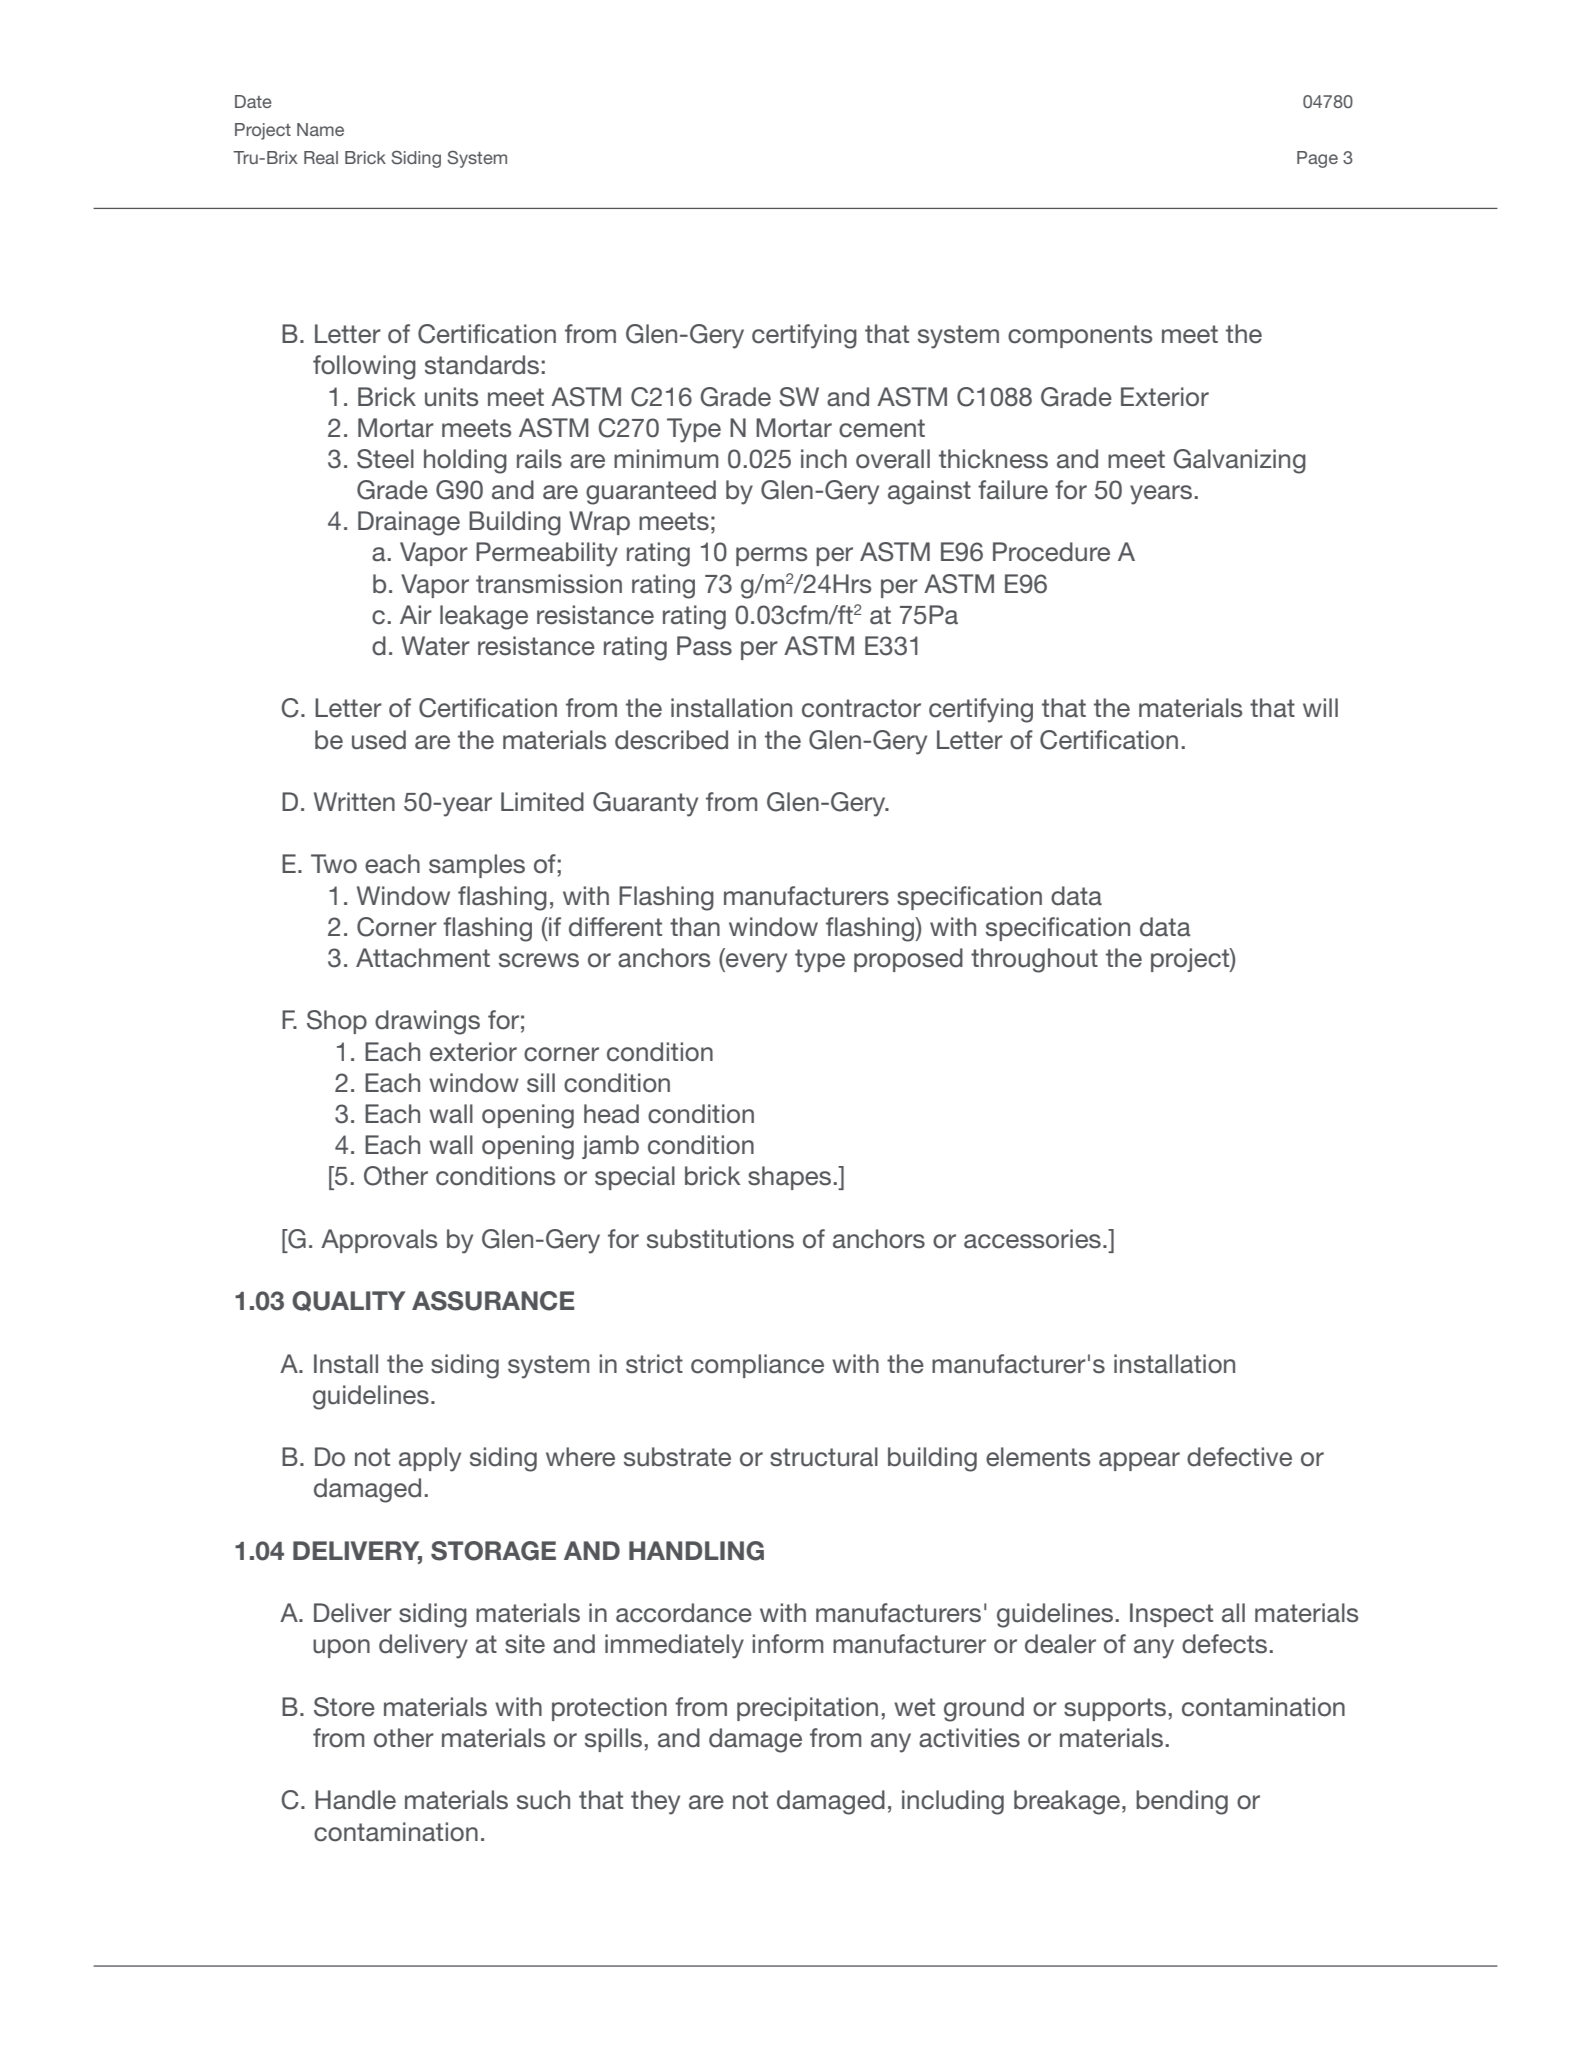  Describe the element at coordinates (355, 1800) in the screenshot. I see `Handle` at that location.
